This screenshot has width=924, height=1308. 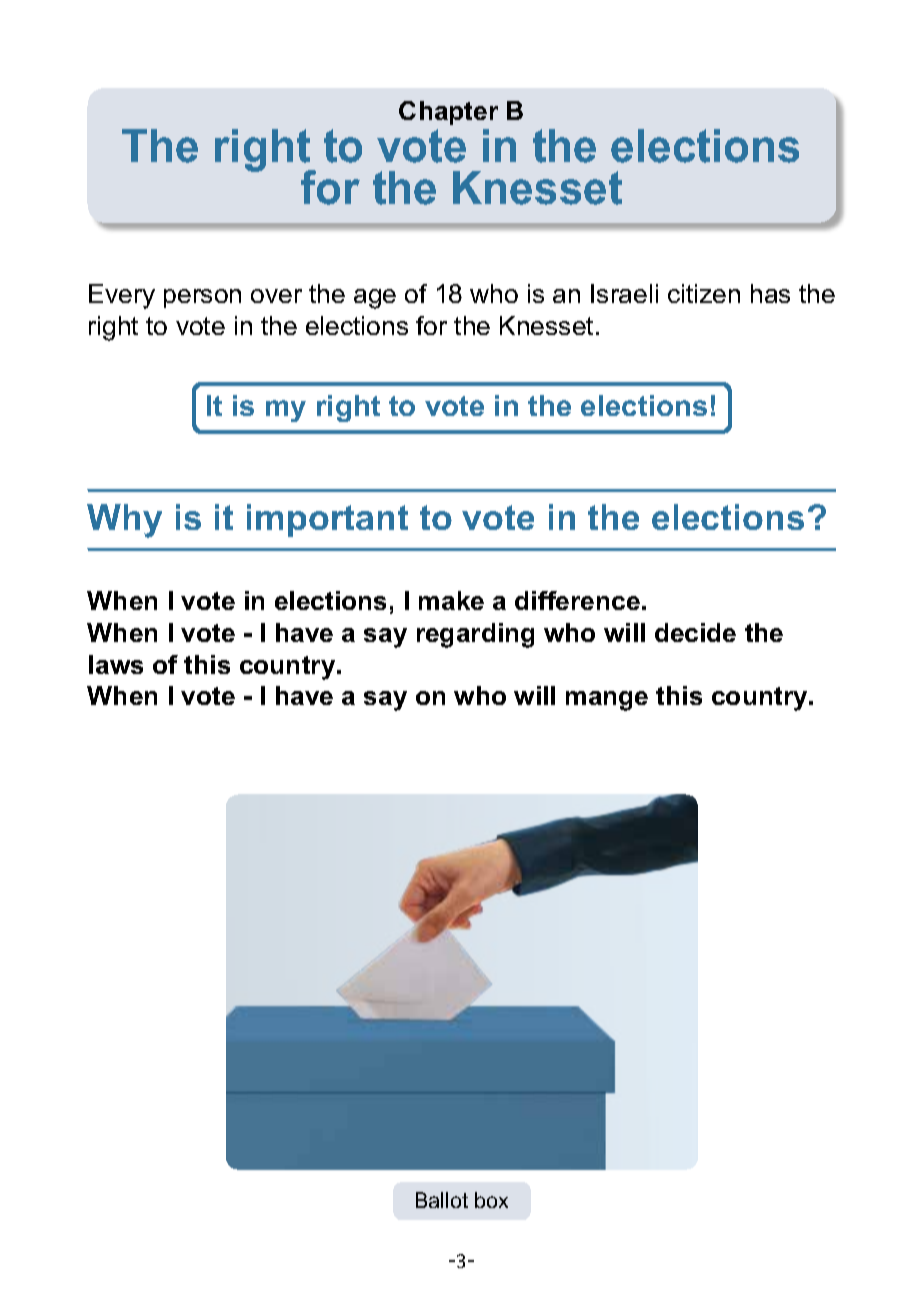 What do you see at coordinates (695, 632) in the screenshot?
I see `decide` at bounding box center [695, 632].
